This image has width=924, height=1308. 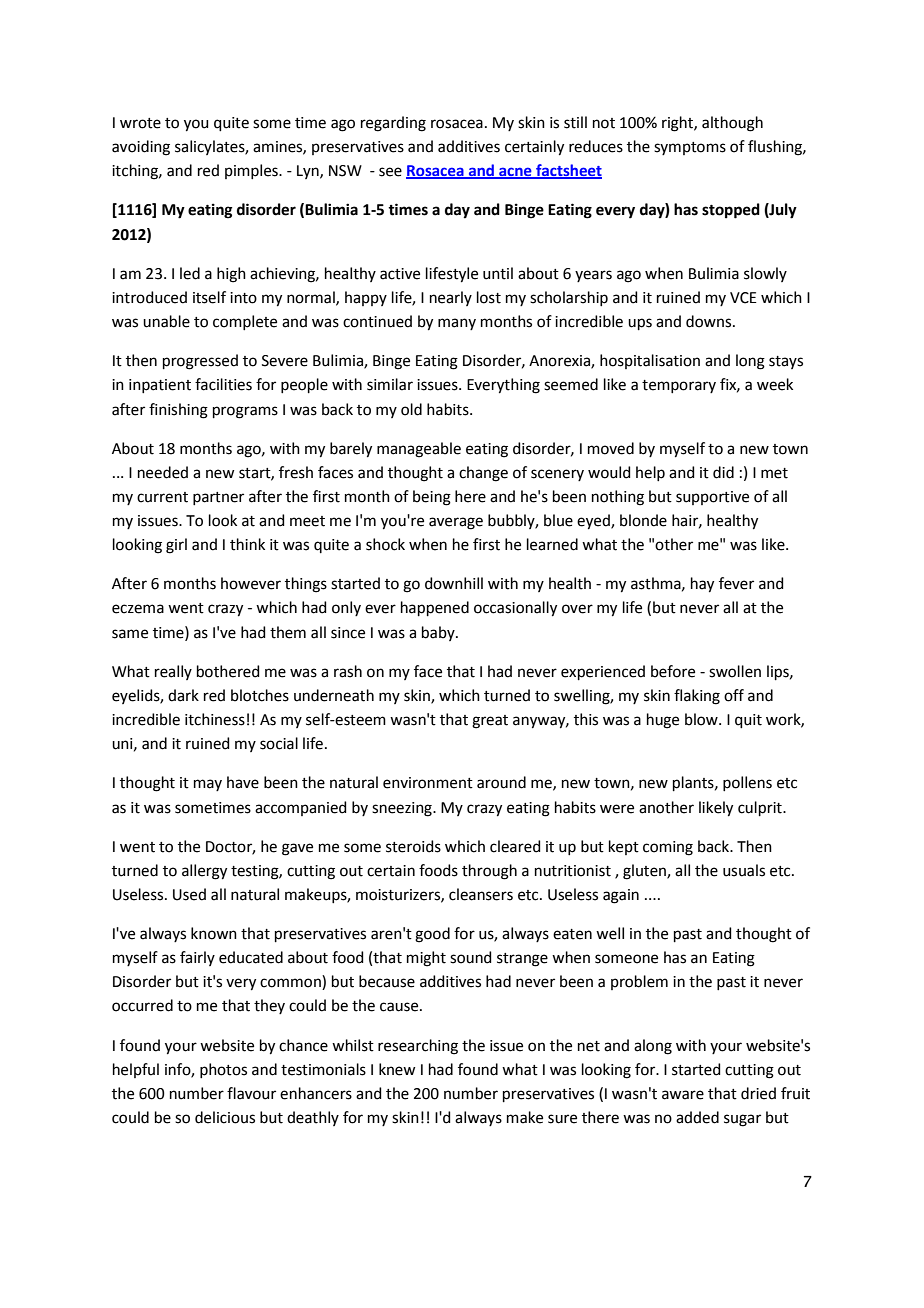 I want to click on many, so click(x=457, y=324).
